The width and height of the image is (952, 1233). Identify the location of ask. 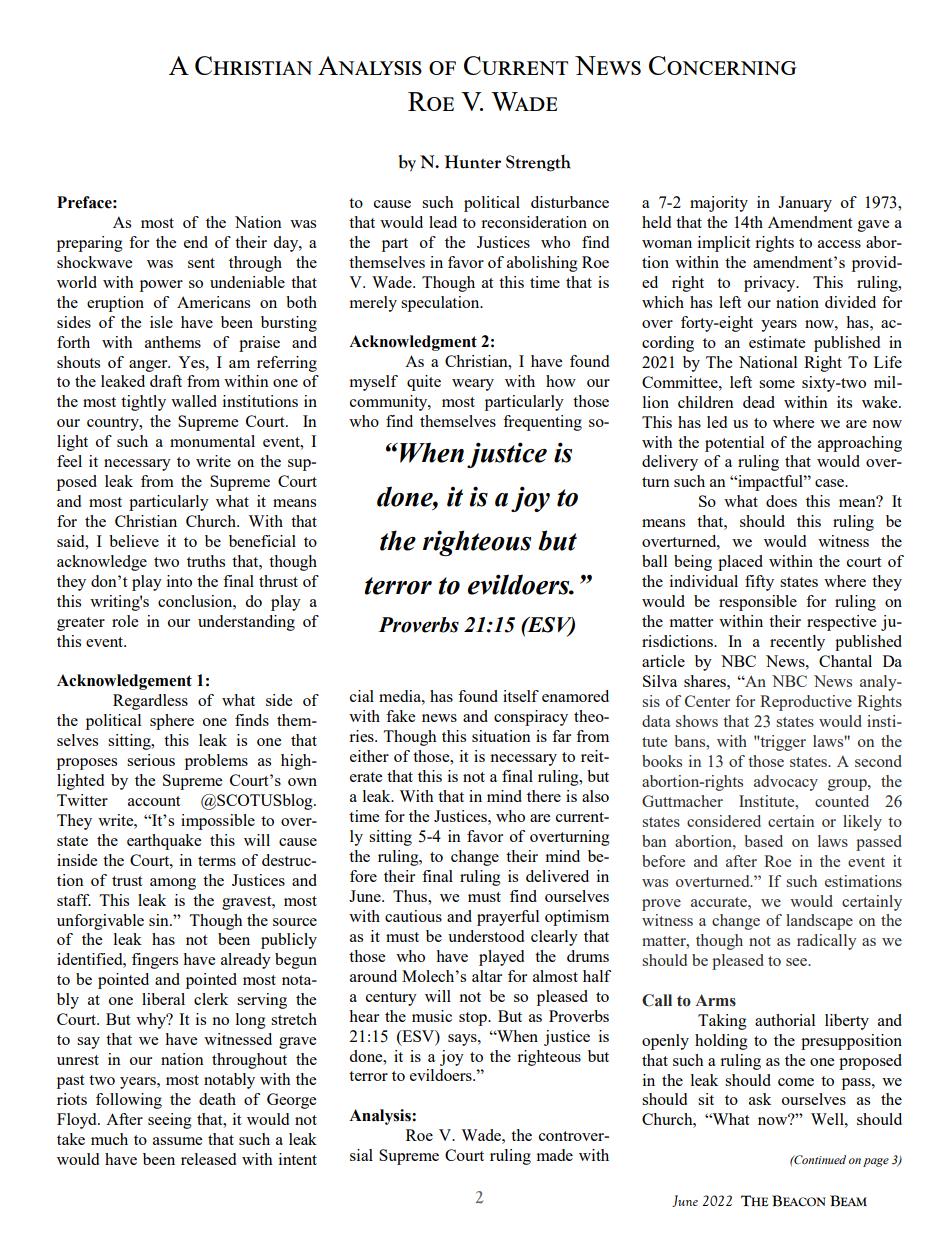
(760, 1099).
